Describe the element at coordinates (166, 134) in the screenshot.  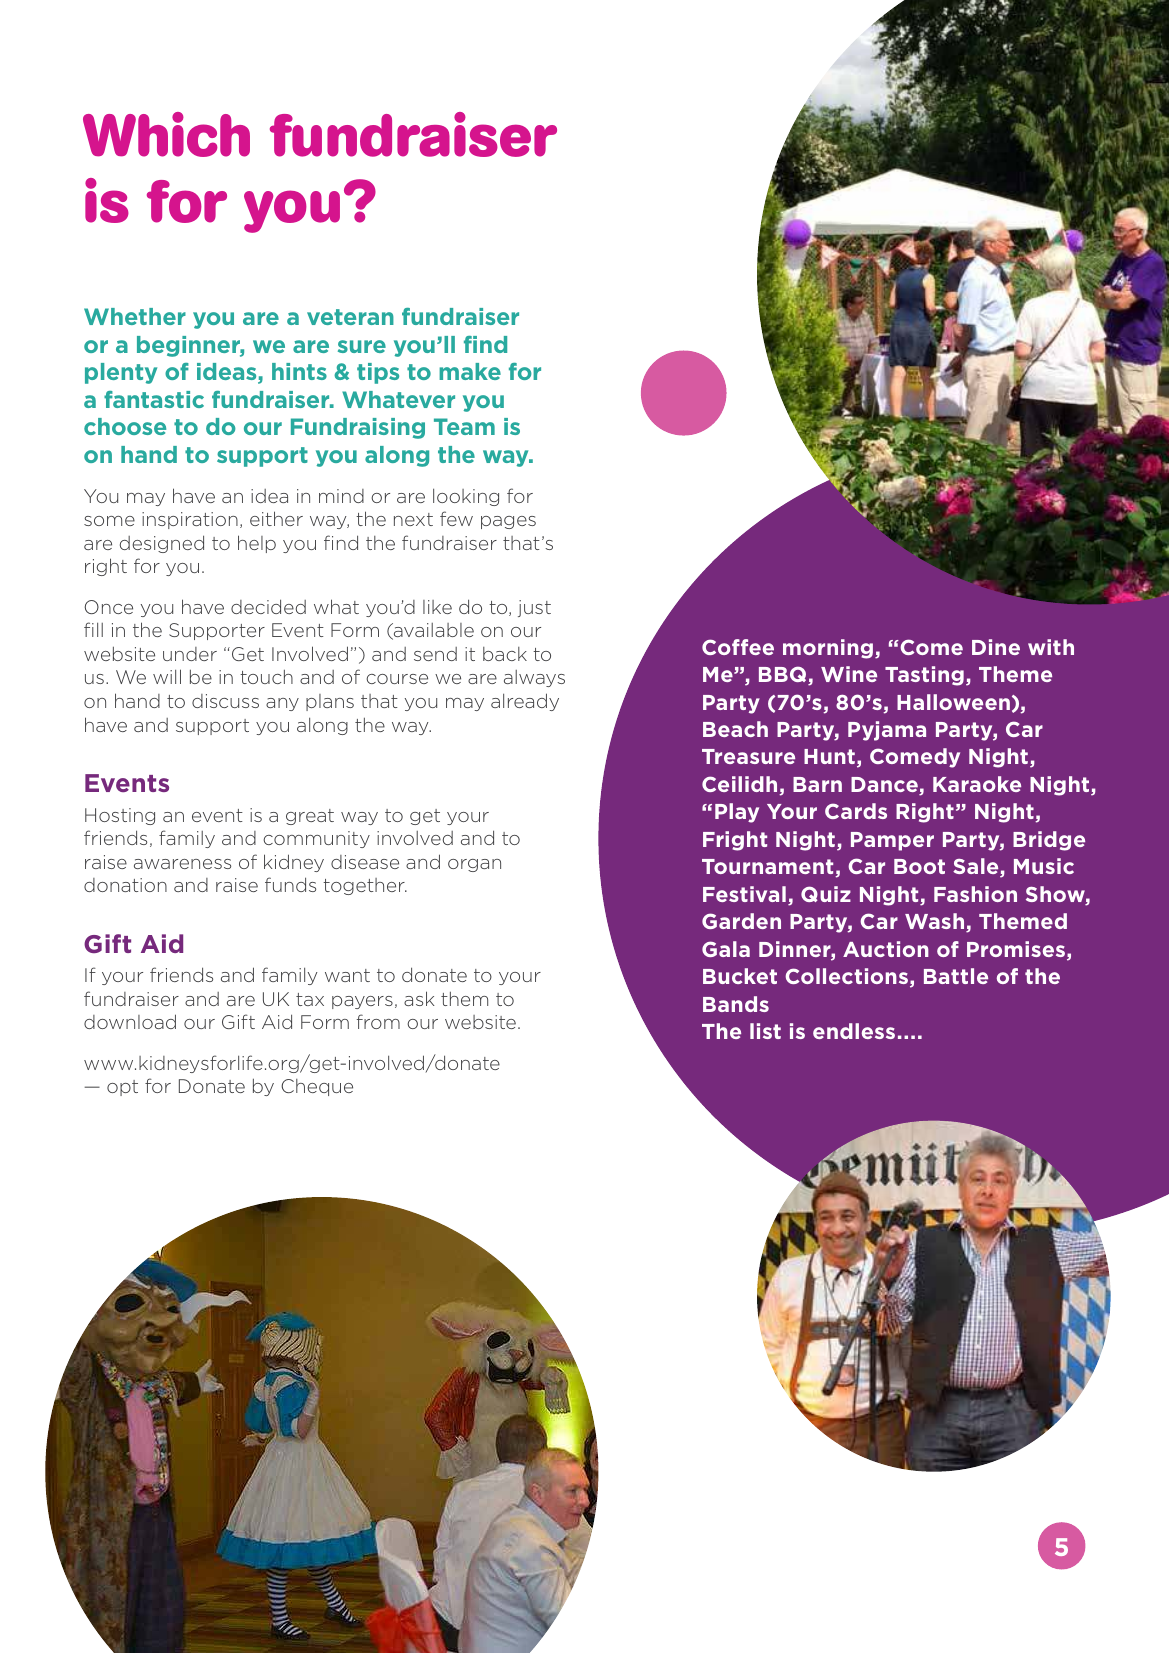
I see `Which` at that location.
